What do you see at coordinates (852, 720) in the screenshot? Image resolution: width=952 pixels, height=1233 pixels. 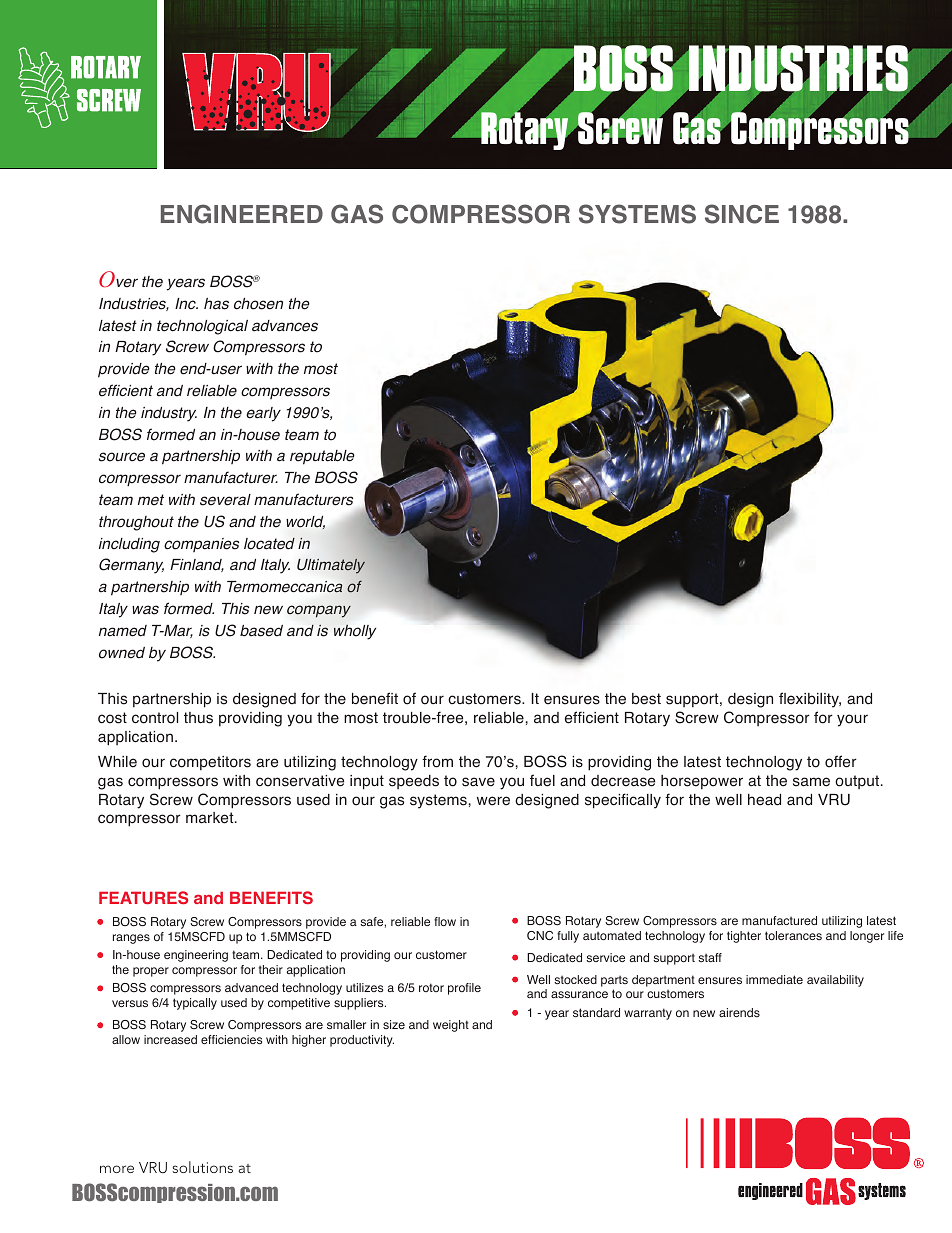 I see `your` at bounding box center [852, 720].
